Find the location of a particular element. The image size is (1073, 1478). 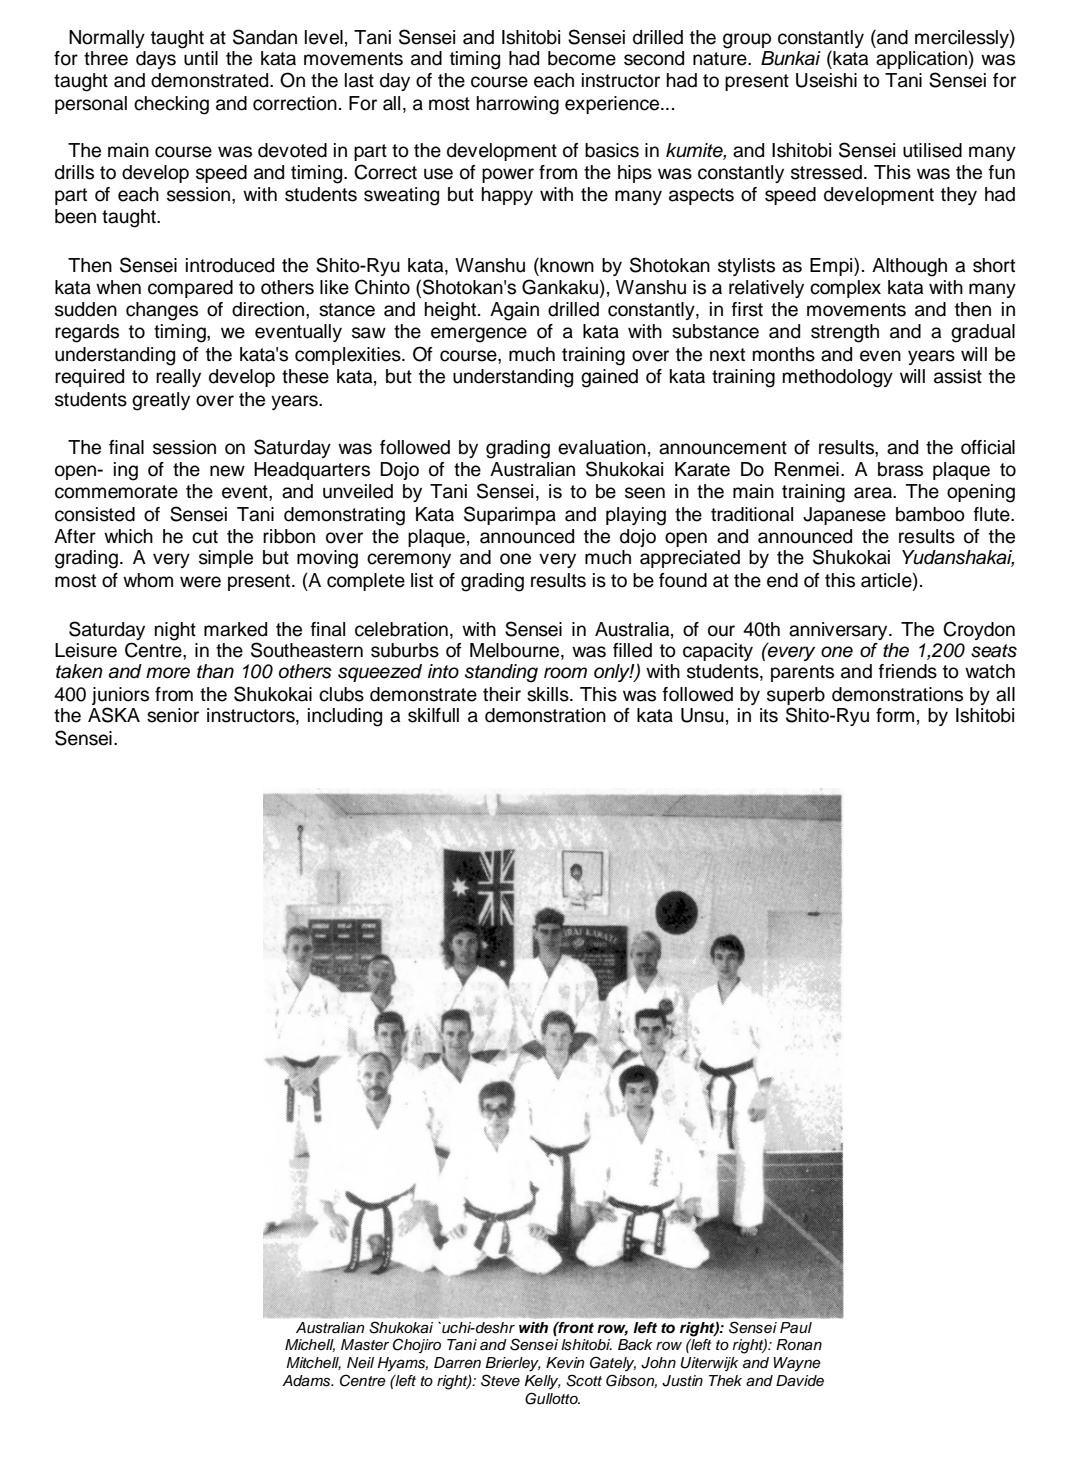

Kevin is located at coordinates (565, 1363).
